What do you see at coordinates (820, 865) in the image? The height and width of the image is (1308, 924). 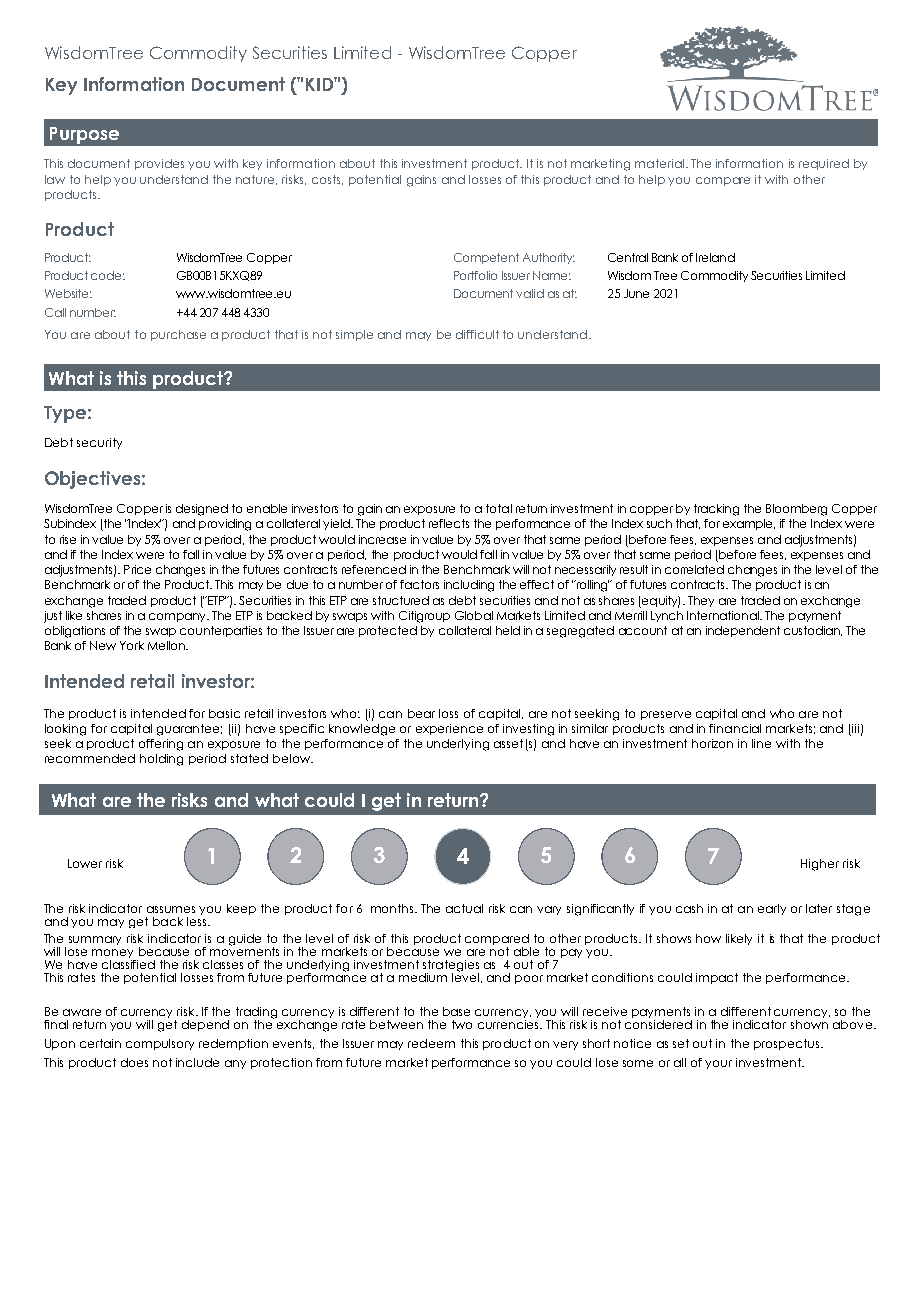 I see `Higher` at bounding box center [820, 865].
